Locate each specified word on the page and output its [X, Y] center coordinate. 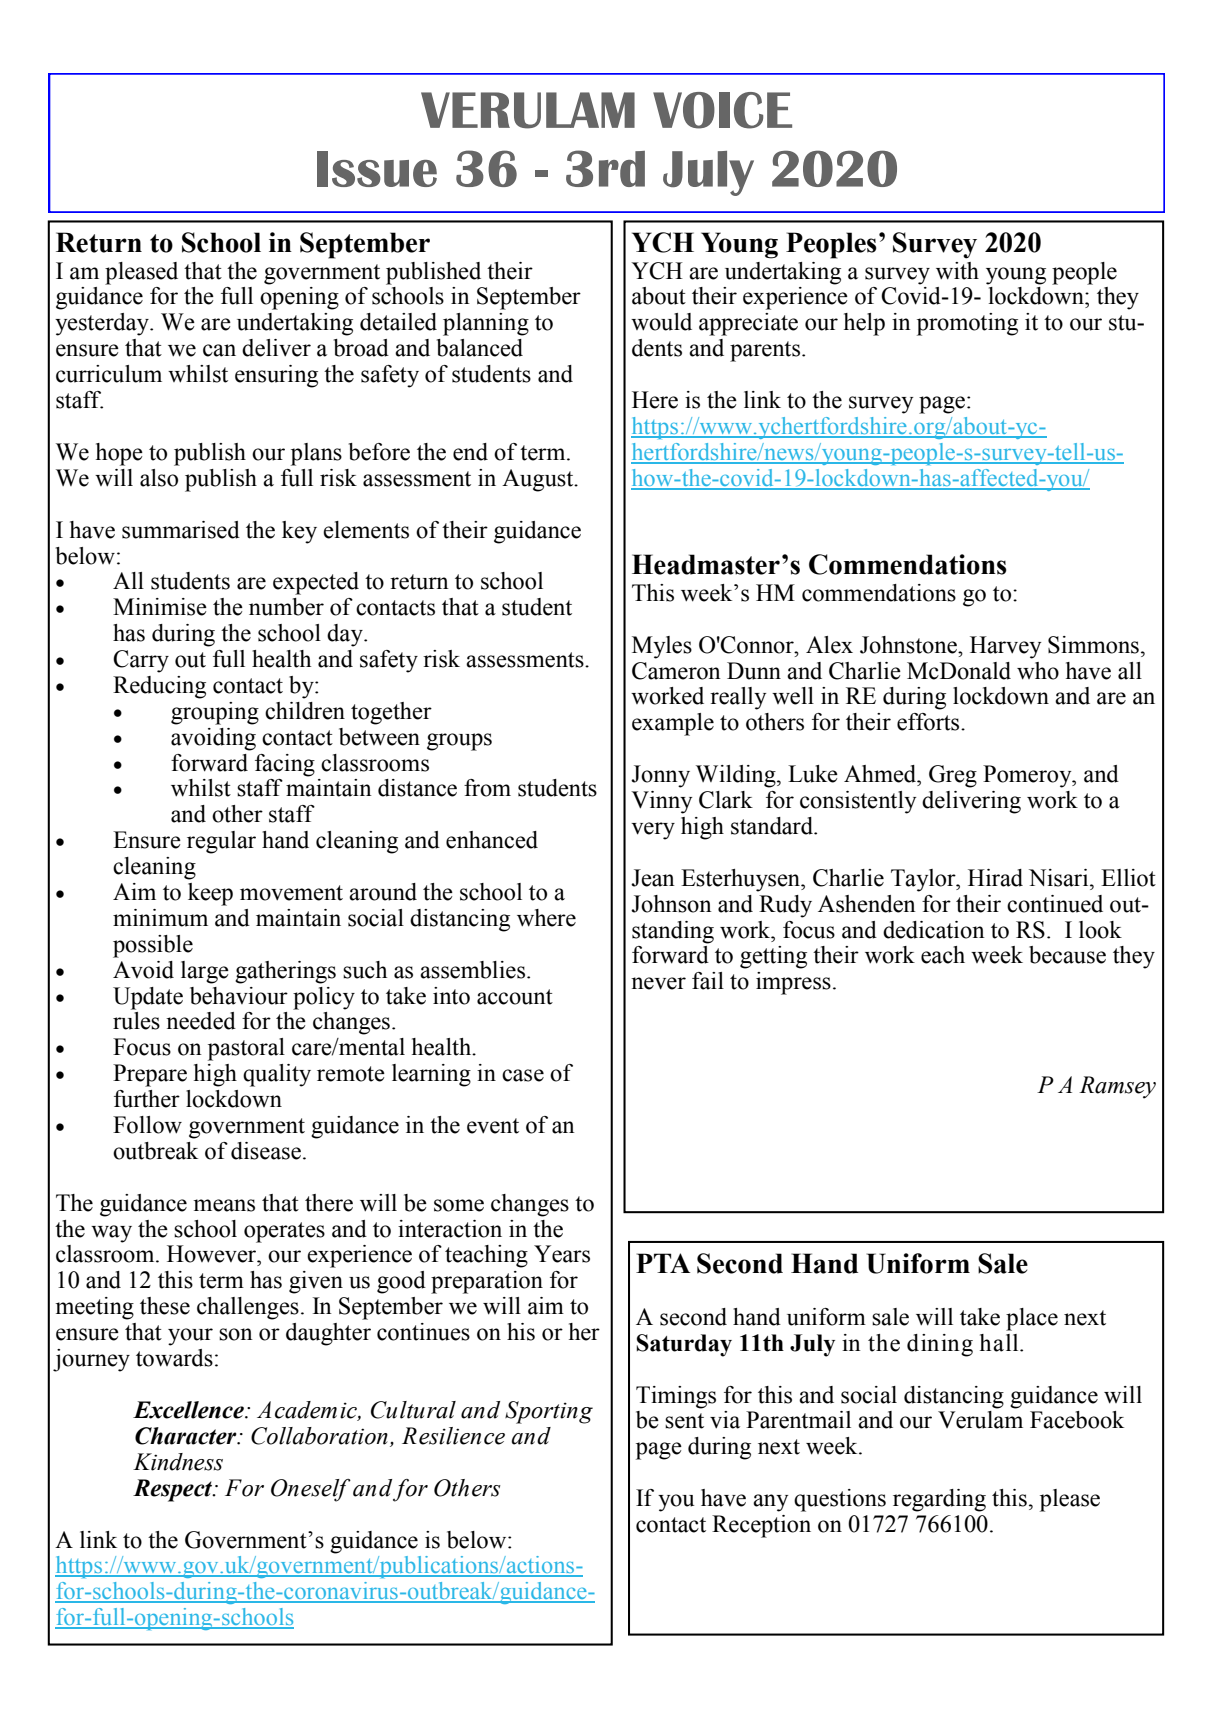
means [224, 1205]
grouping [215, 713]
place [1032, 1319]
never [658, 983]
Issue [377, 169]
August [539, 480]
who [1038, 671]
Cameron [676, 671]
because [1067, 955]
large [205, 972]
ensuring [276, 376]
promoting [967, 324]
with [957, 271]
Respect [174, 1490]
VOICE [722, 110]
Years [562, 1254]
